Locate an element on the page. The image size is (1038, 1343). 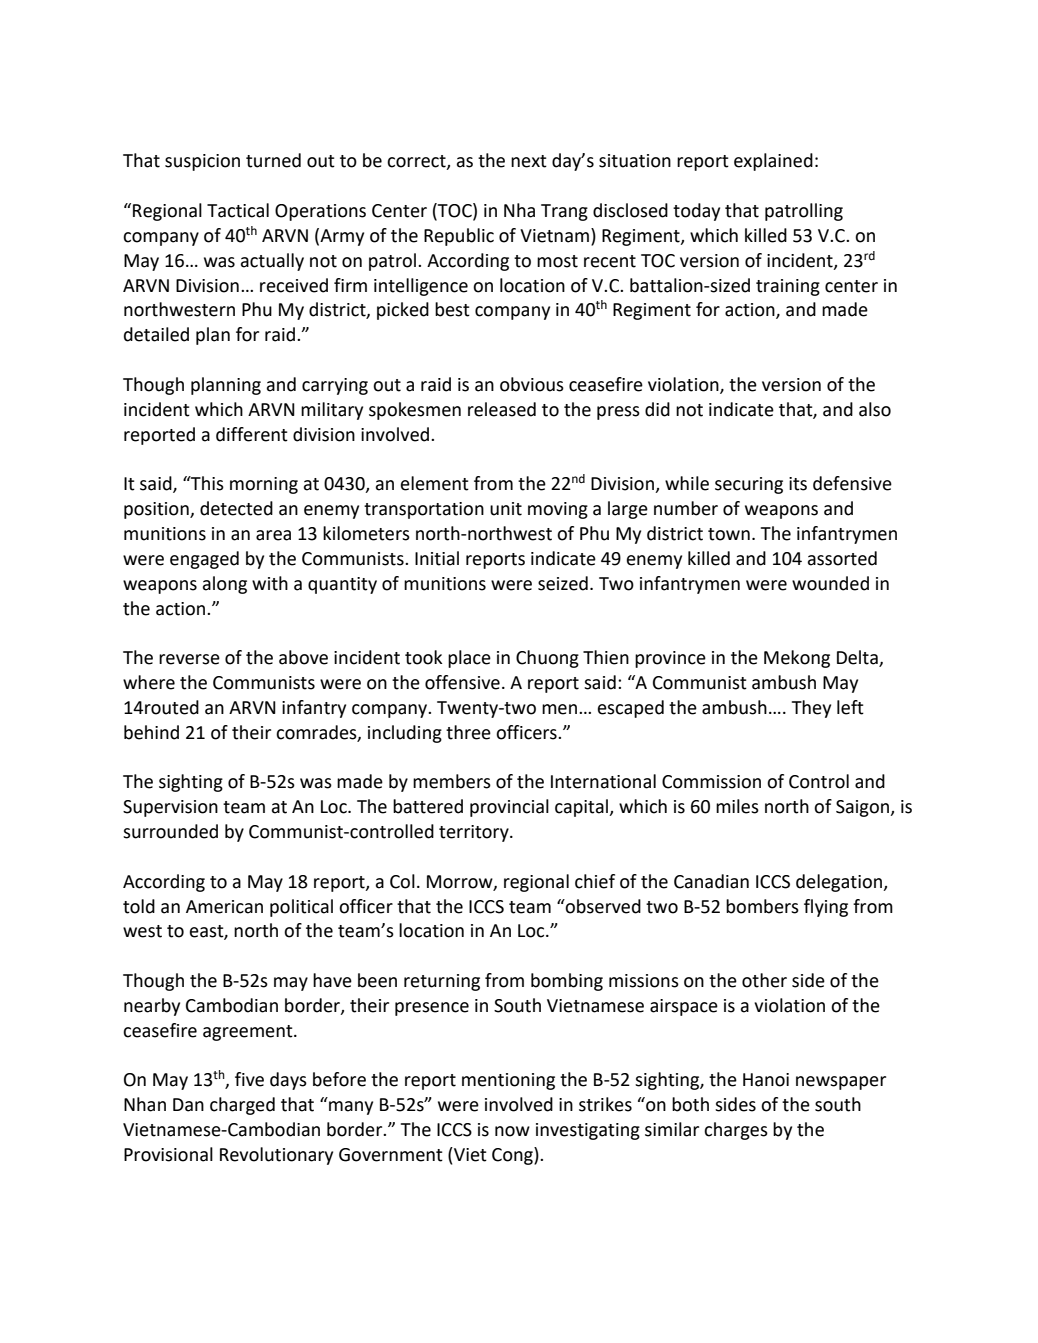
bombers is located at coordinates (762, 906).
